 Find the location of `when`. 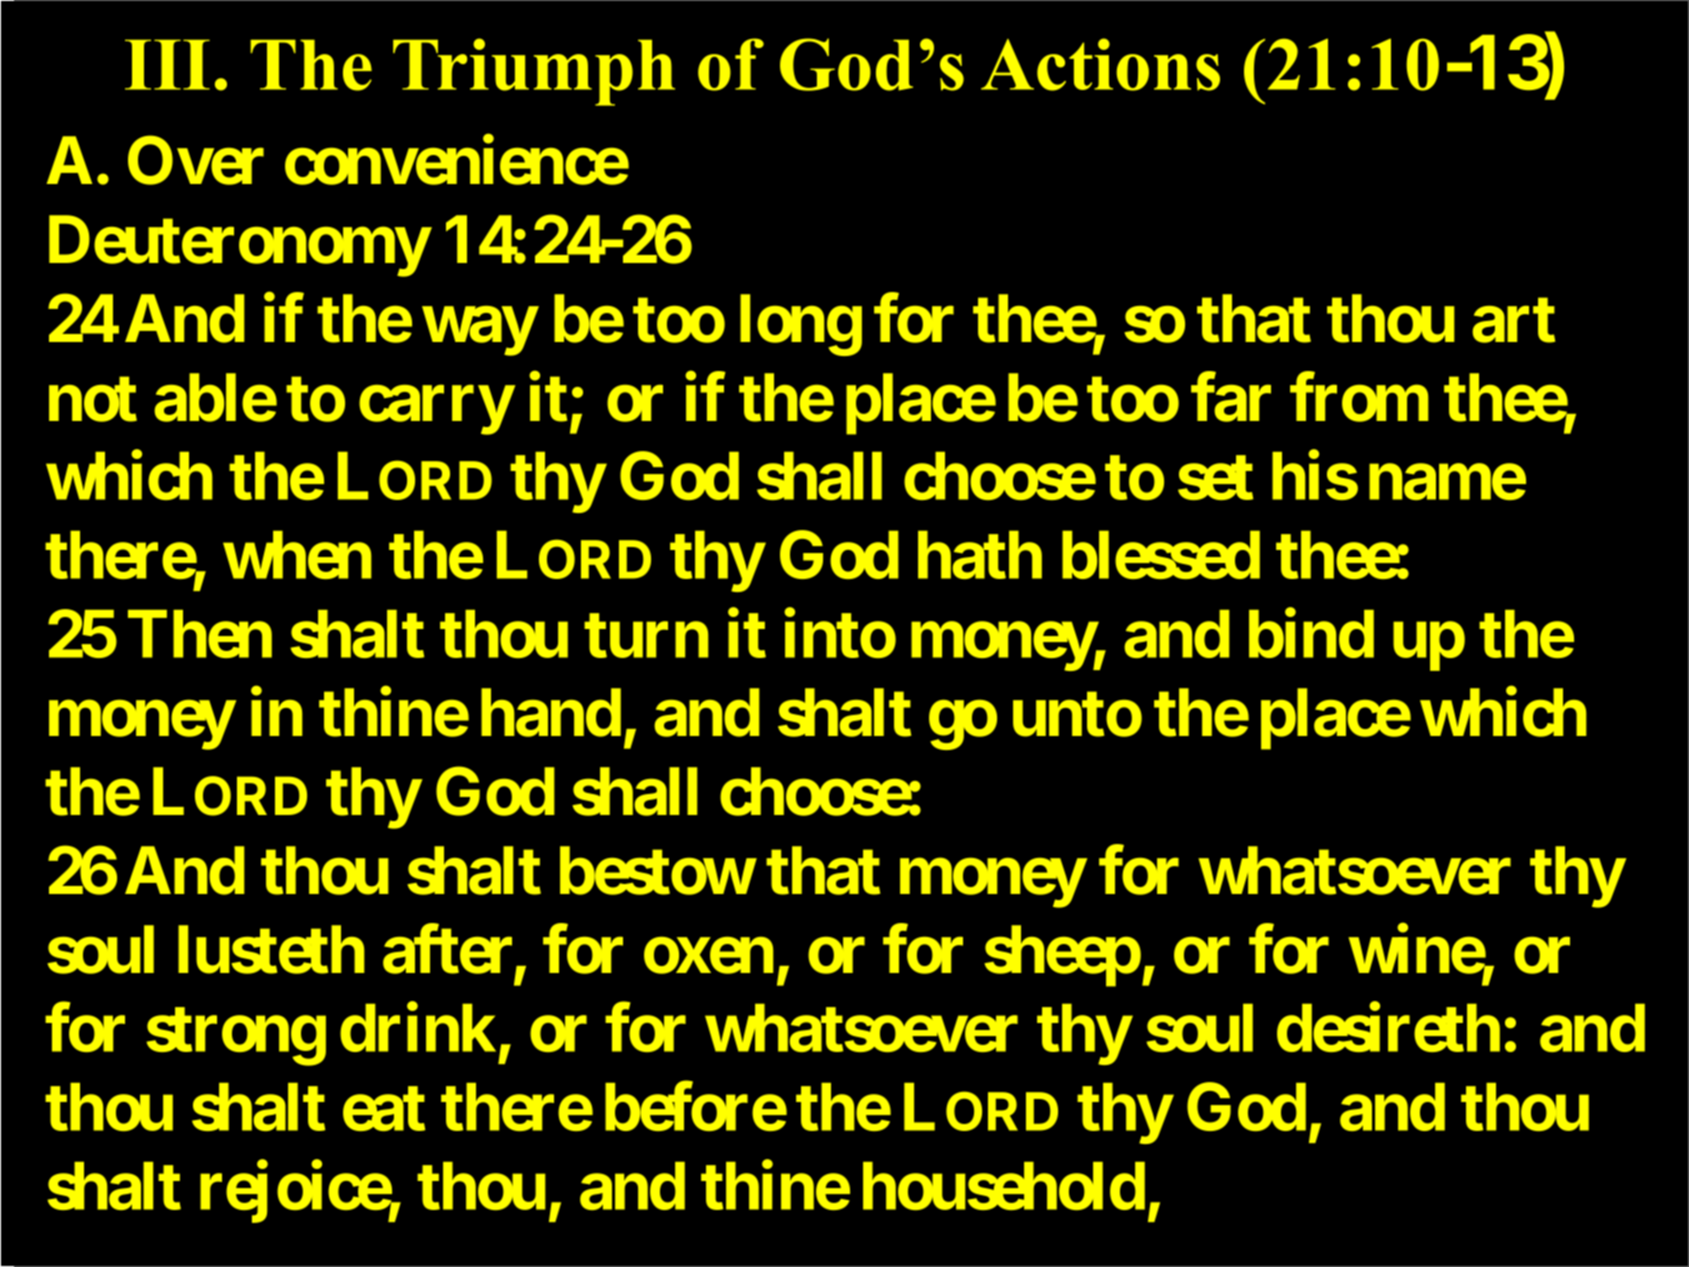

when is located at coordinates (297, 555).
